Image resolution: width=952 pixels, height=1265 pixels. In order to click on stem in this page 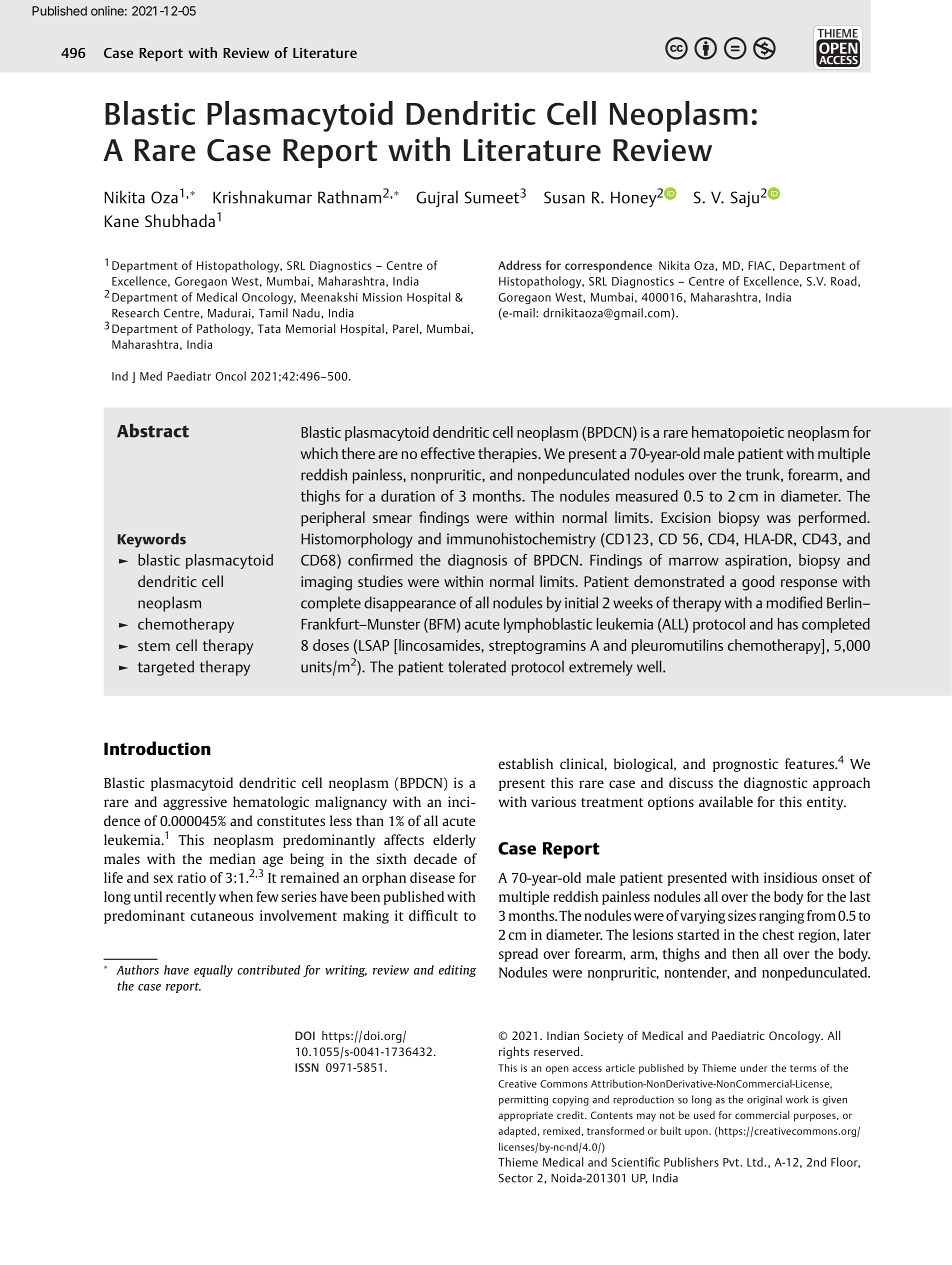, I will do `click(154, 646)`.
